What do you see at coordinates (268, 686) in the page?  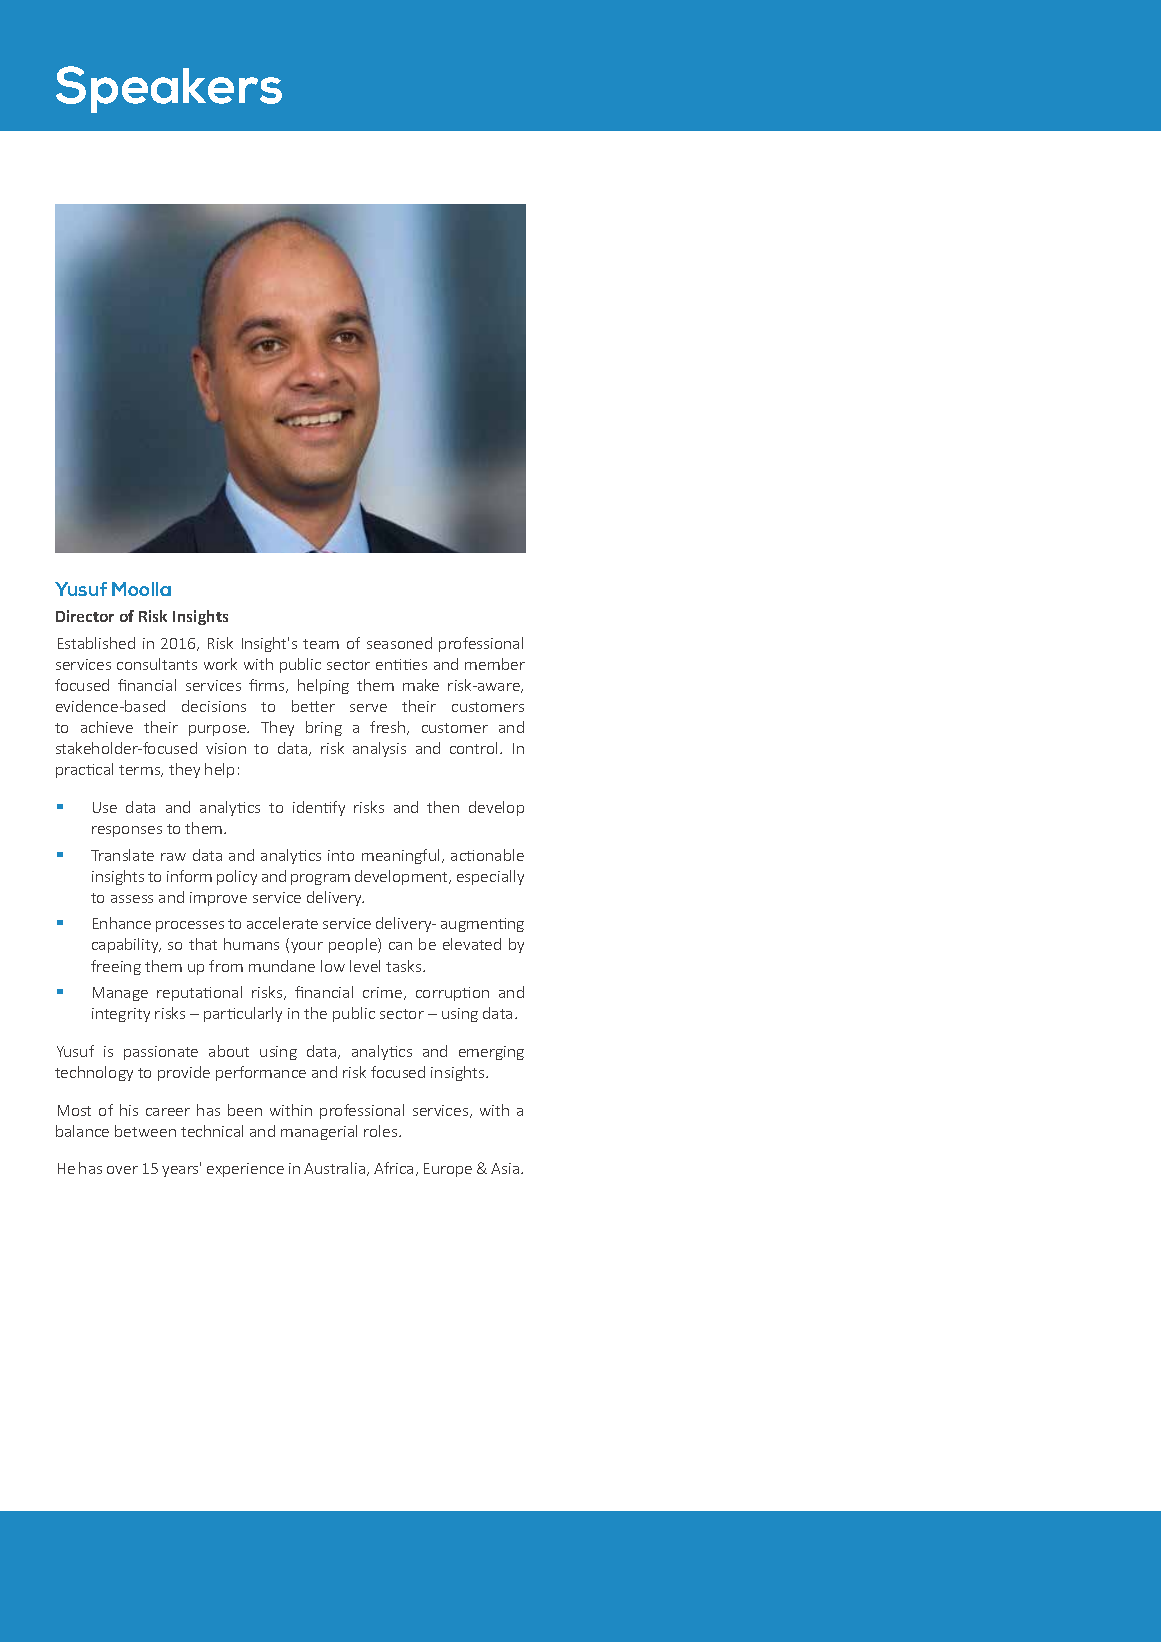 I see `firms` at bounding box center [268, 686].
